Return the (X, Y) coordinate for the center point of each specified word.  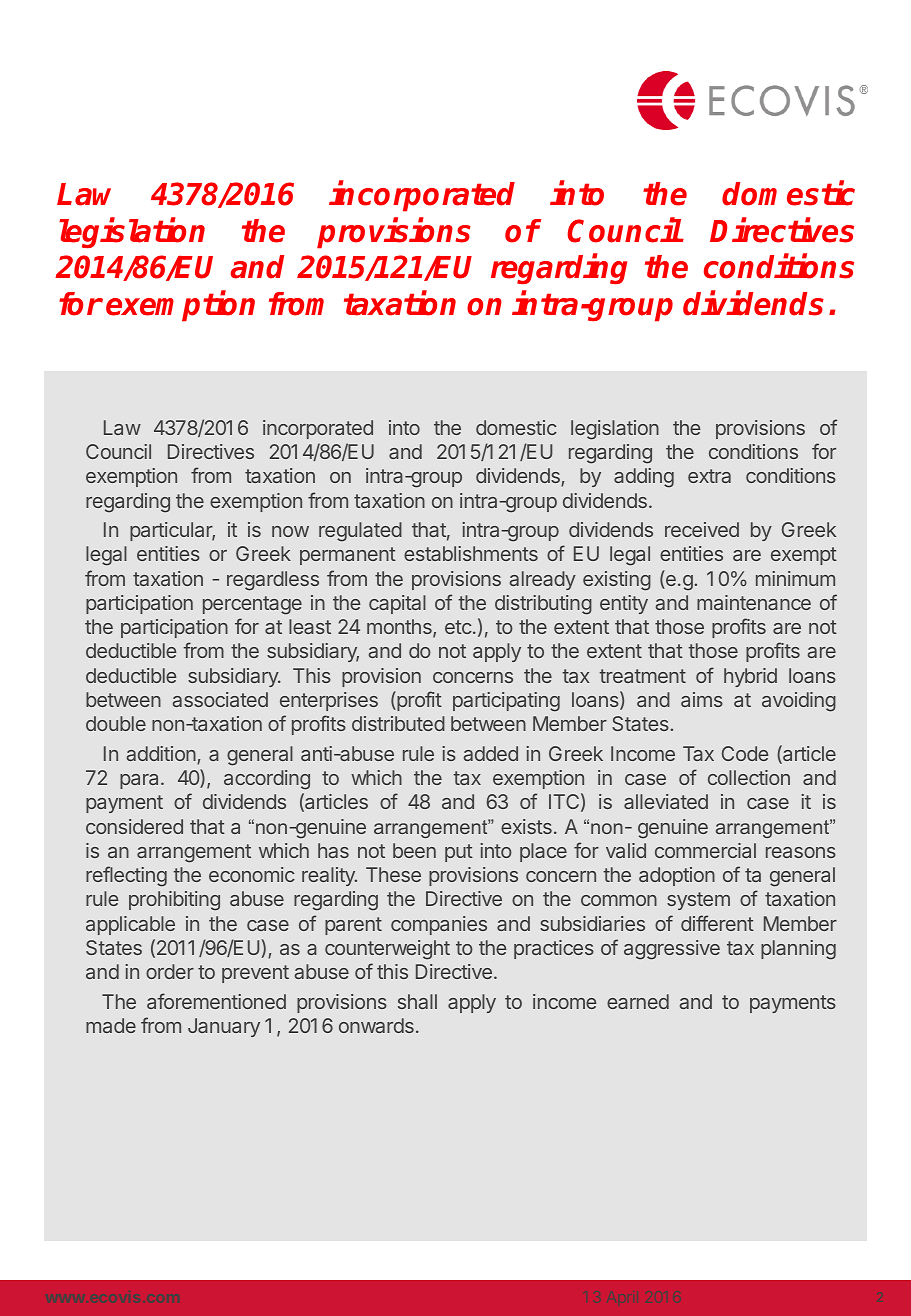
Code (745, 753)
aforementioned (216, 1001)
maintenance (754, 602)
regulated (360, 532)
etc (458, 627)
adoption (677, 876)
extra (709, 476)
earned (638, 1001)
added (491, 753)
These (393, 874)
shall (417, 1001)
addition (162, 755)
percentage (252, 605)
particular (172, 531)
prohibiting (174, 901)
